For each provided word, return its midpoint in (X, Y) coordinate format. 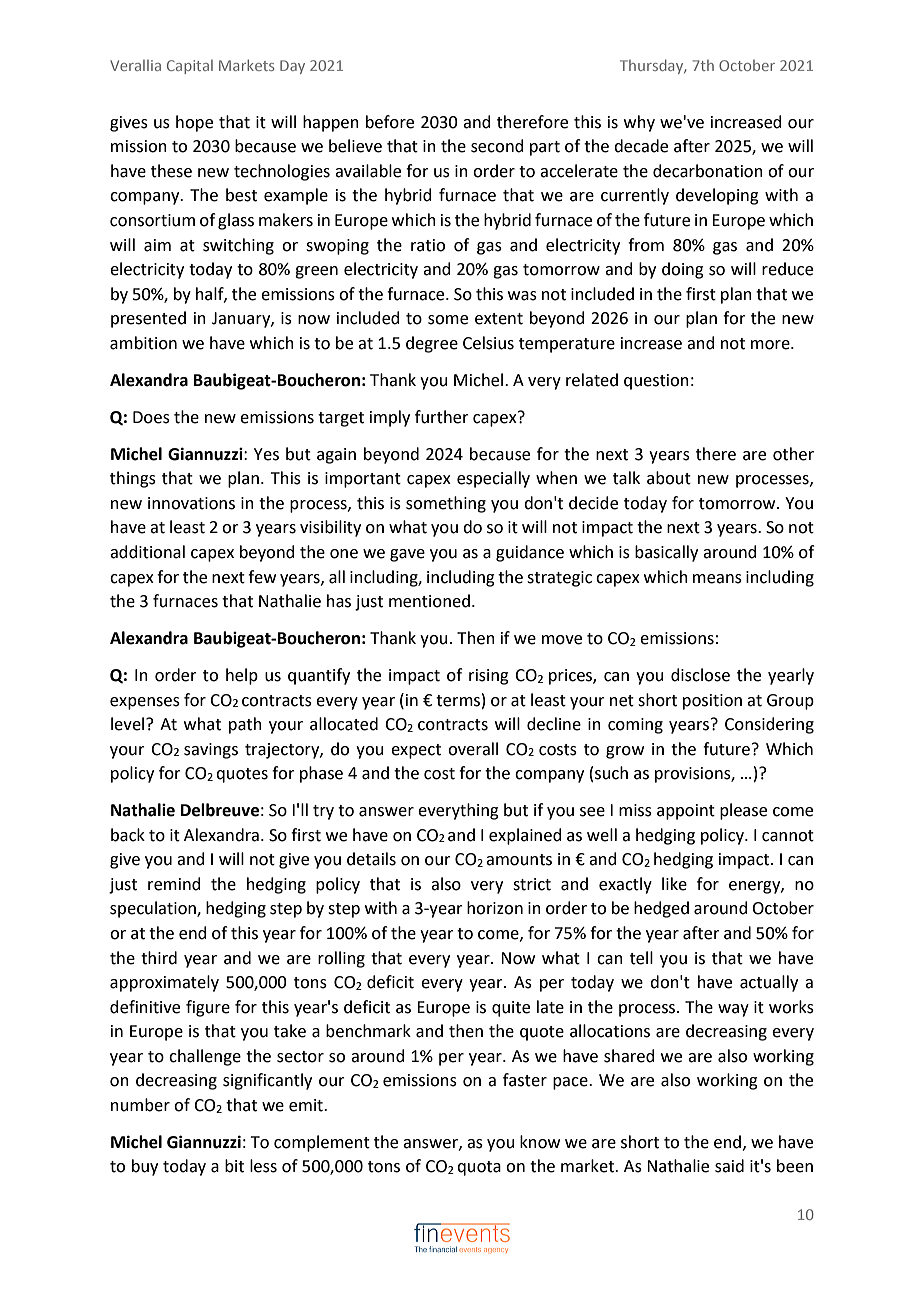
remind (174, 884)
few (262, 577)
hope (194, 123)
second (497, 146)
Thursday (653, 66)
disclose (700, 675)
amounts (519, 860)
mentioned (429, 601)
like (674, 884)
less (263, 1166)
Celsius (488, 343)
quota (479, 1168)
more (771, 345)
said (729, 1166)
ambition (143, 343)
